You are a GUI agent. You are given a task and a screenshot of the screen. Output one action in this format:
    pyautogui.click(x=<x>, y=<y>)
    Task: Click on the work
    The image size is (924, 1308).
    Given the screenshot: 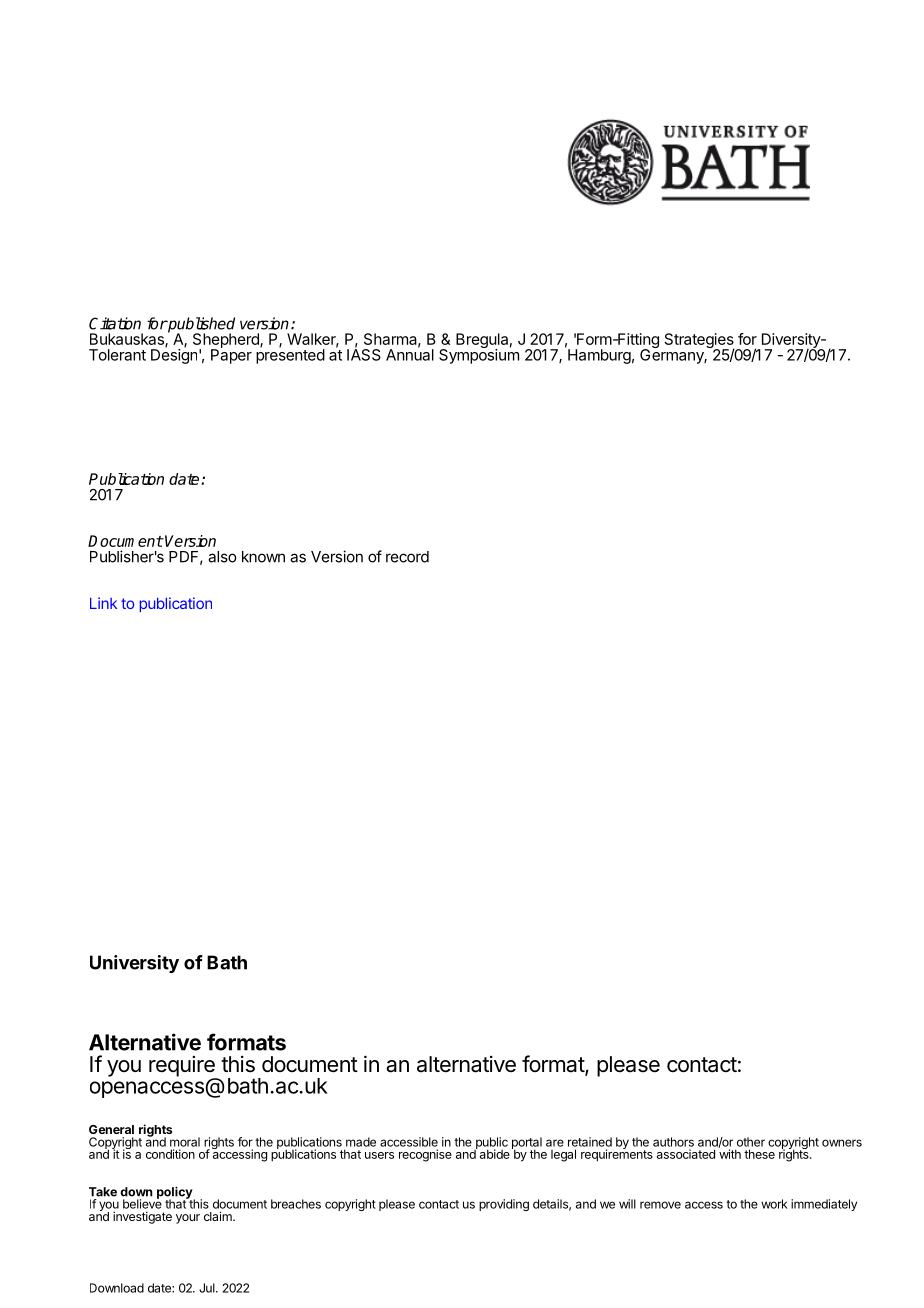 What is the action you would take?
    pyautogui.click(x=774, y=1204)
